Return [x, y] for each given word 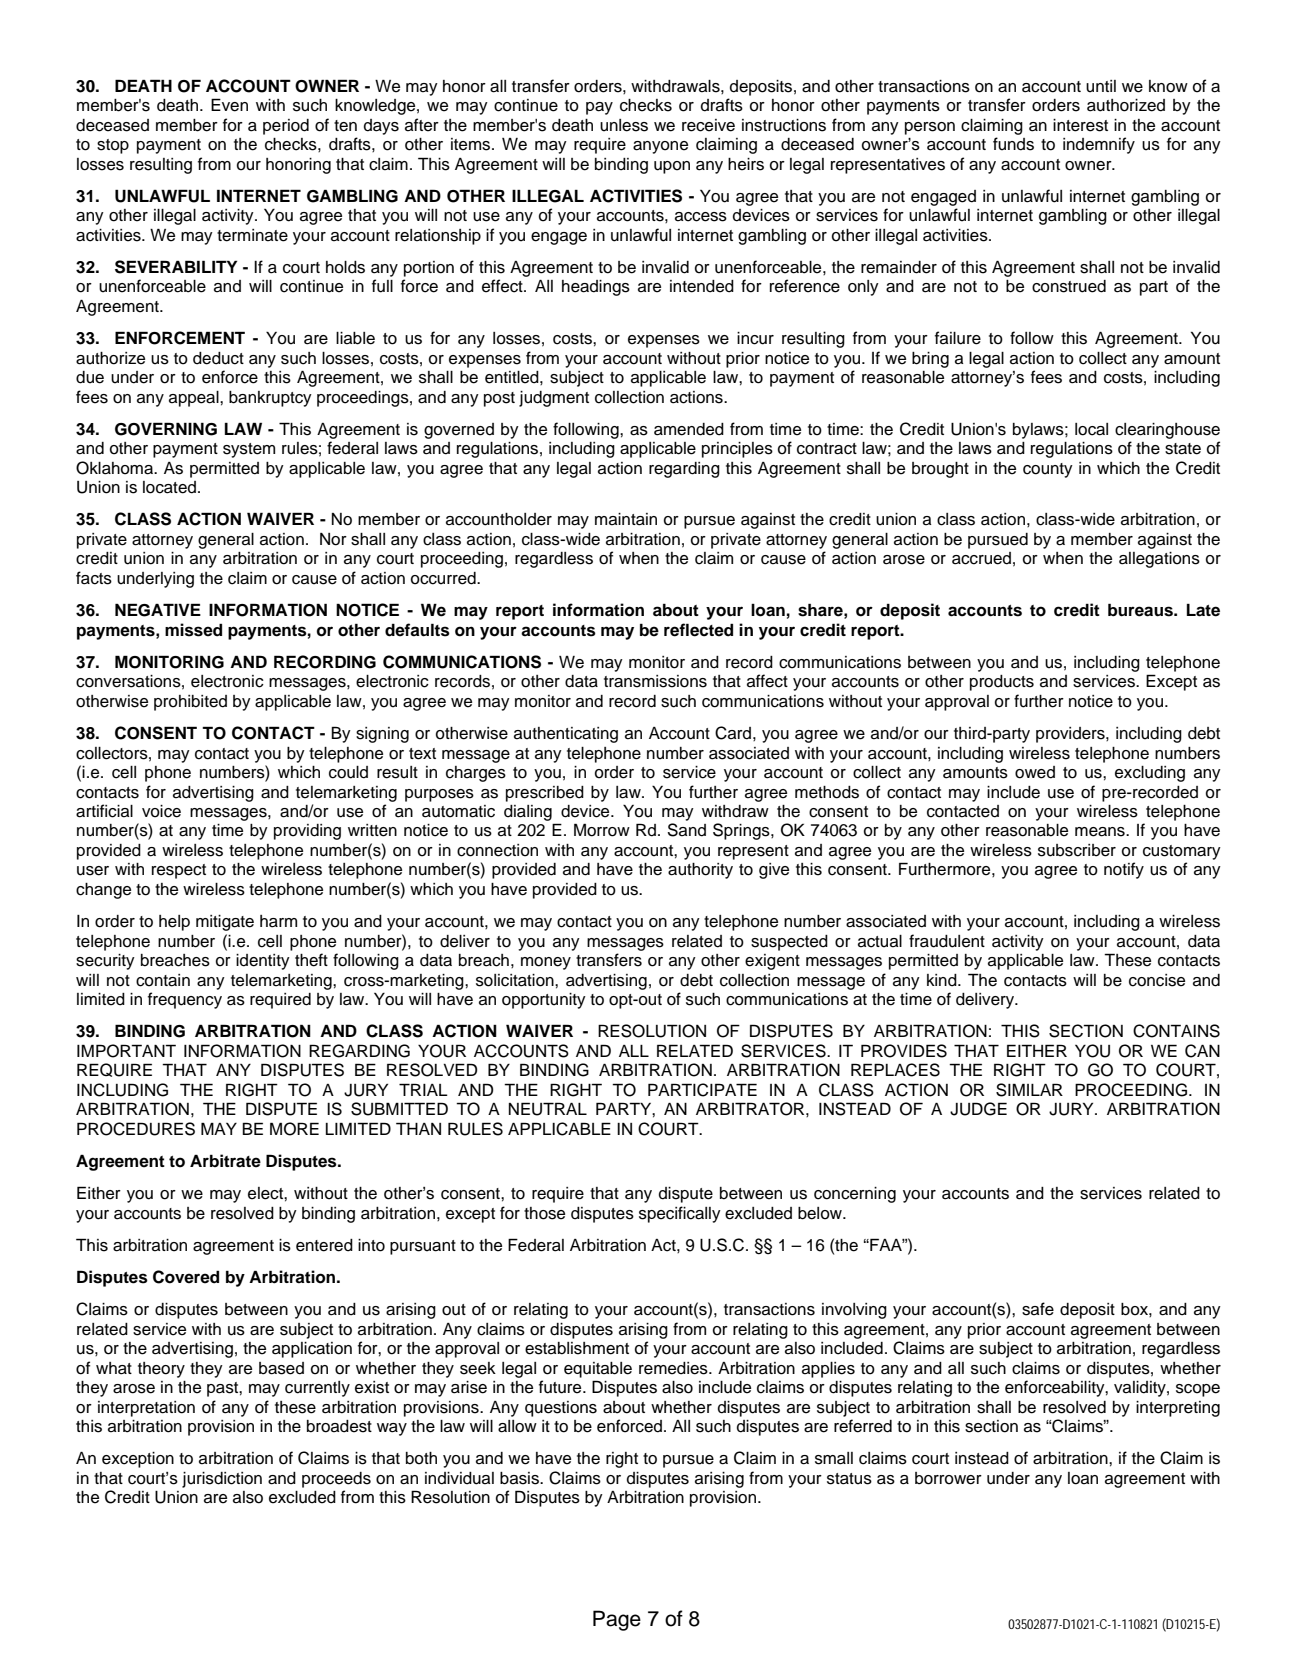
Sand [686, 830]
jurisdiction [222, 1480]
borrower [948, 1478]
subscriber [1077, 850]
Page [617, 1620]
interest [1080, 125]
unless [624, 125]
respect [179, 871]
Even [229, 105]
